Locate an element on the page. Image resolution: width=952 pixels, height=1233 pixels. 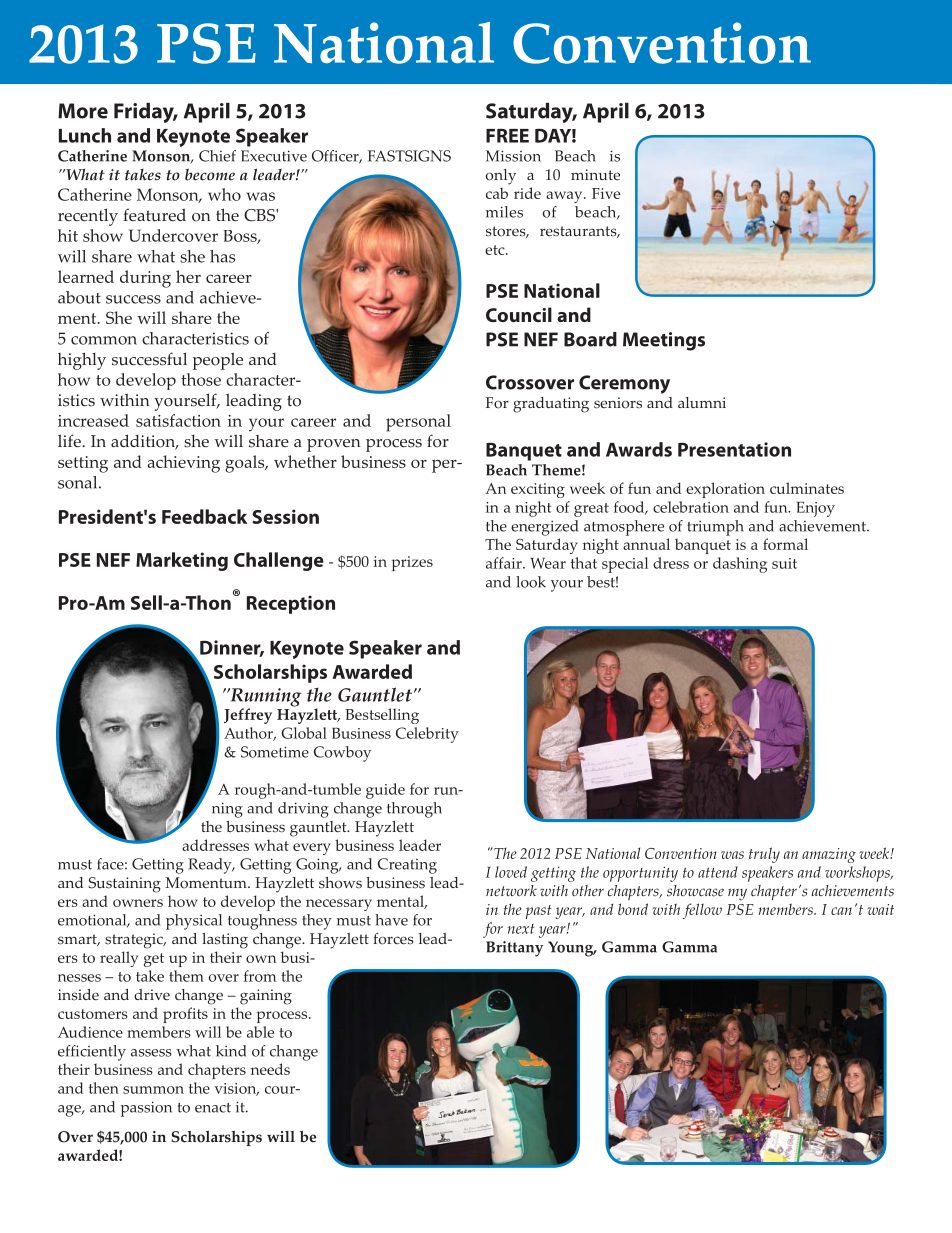
Chief is located at coordinates (217, 156).
